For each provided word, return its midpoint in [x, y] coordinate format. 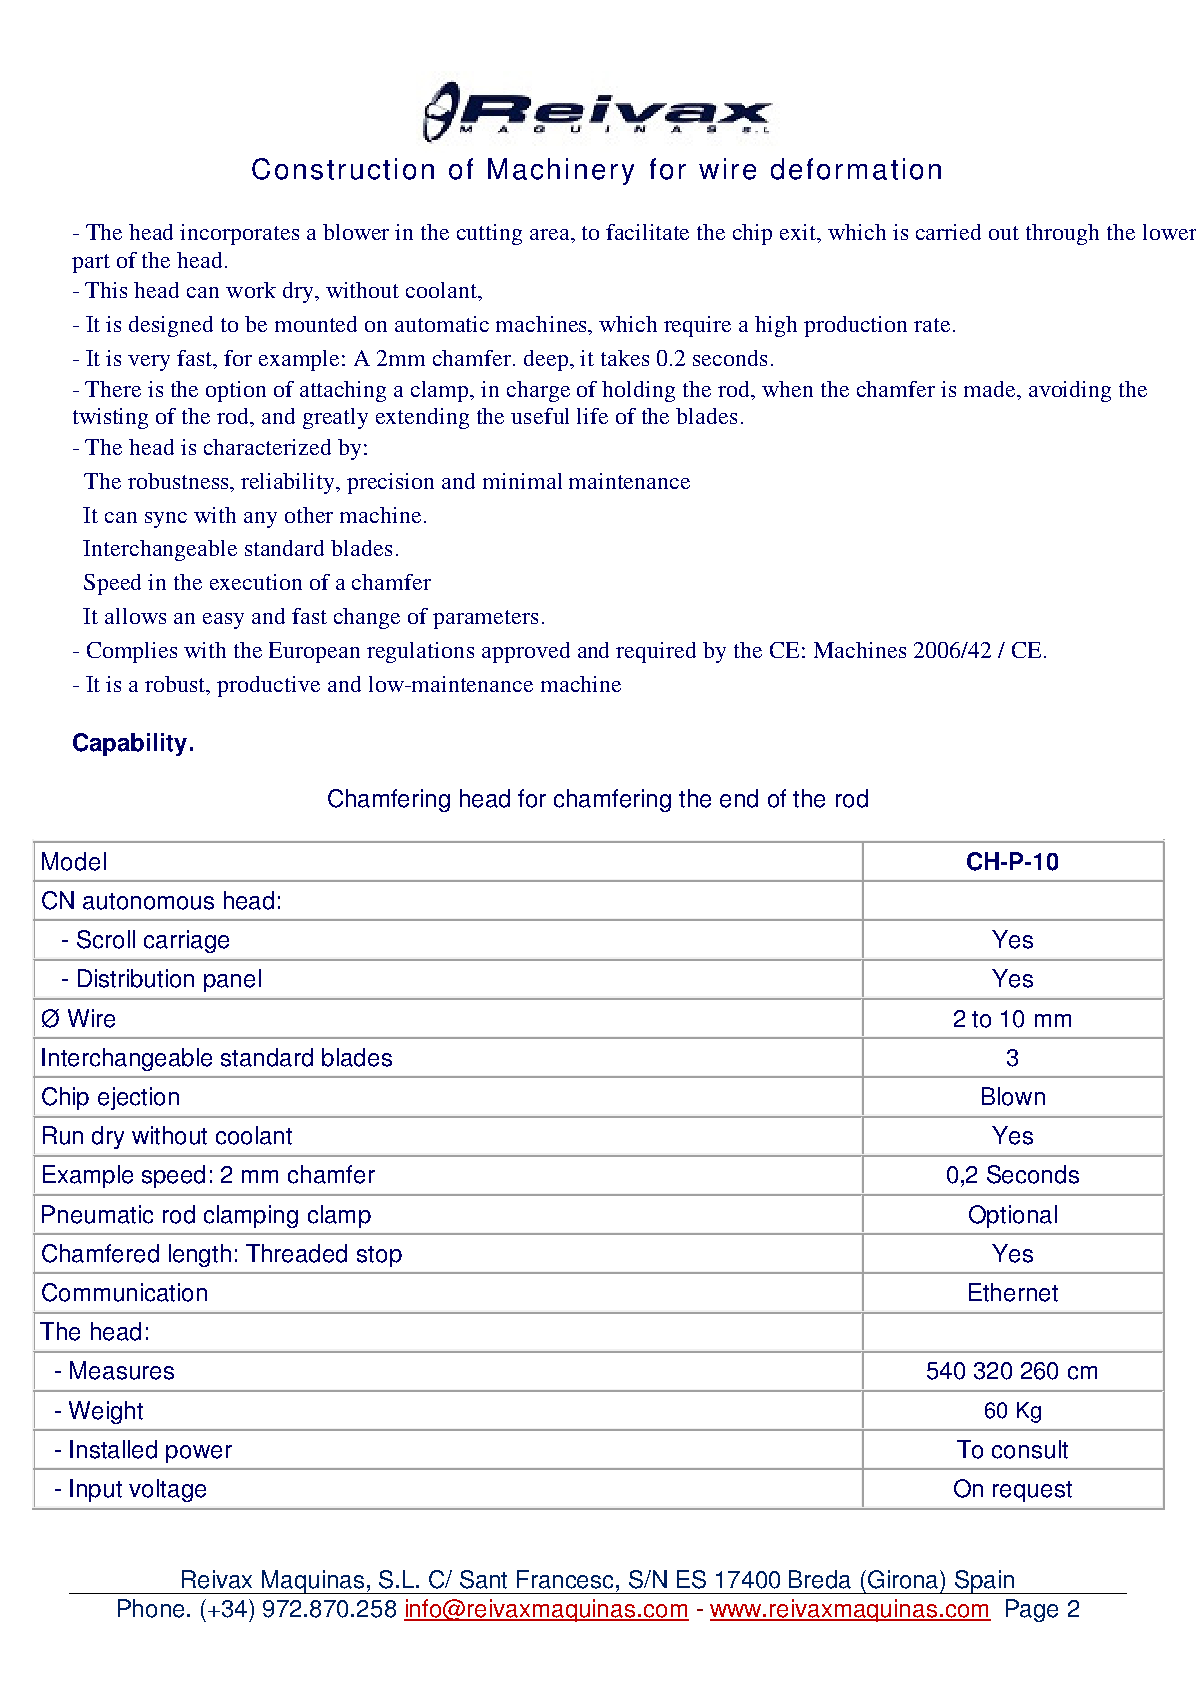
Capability [130, 744]
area [551, 234]
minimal [522, 481]
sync [166, 520]
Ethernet [1013, 1292]
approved [526, 652]
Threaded [296, 1253]
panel [232, 980]
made [991, 389]
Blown [1013, 1096]
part [91, 263]
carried [948, 232]
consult [1030, 1449]
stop [379, 1256]
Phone [153, 1608]
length [200, 1255]
